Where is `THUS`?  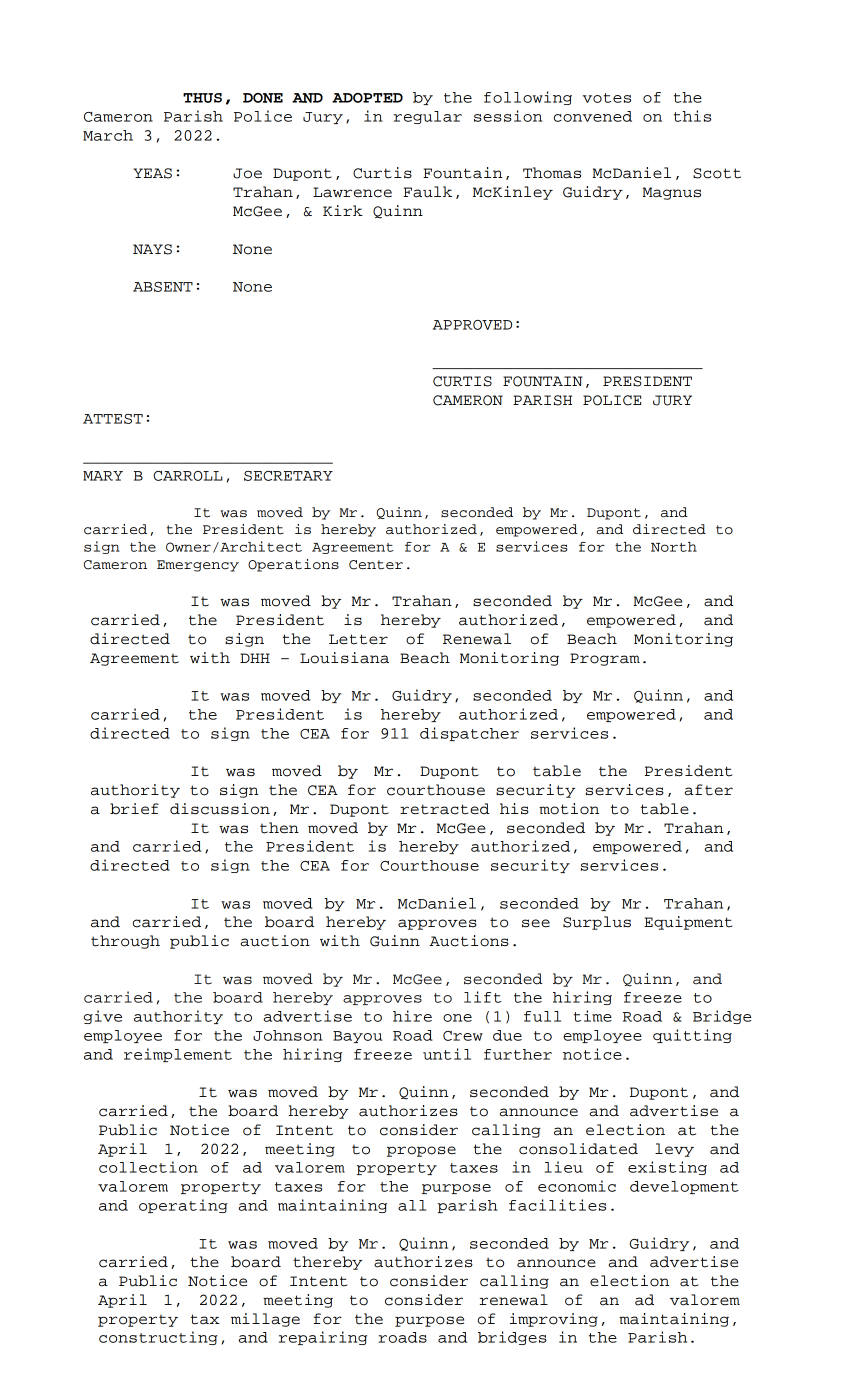
THUS is located at coordinates (202, 98).
